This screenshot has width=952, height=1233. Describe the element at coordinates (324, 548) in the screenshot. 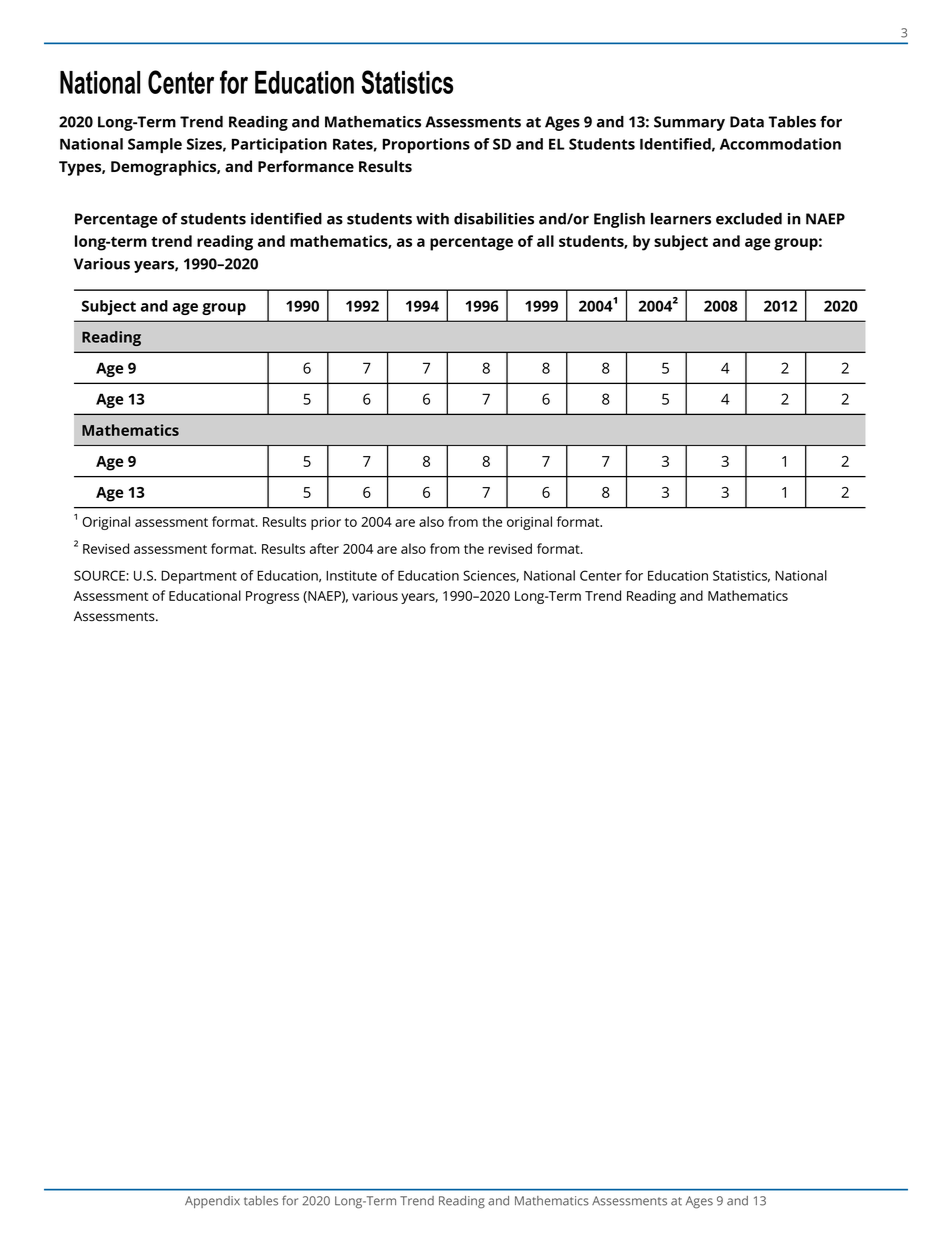

I see `after` at that location.
